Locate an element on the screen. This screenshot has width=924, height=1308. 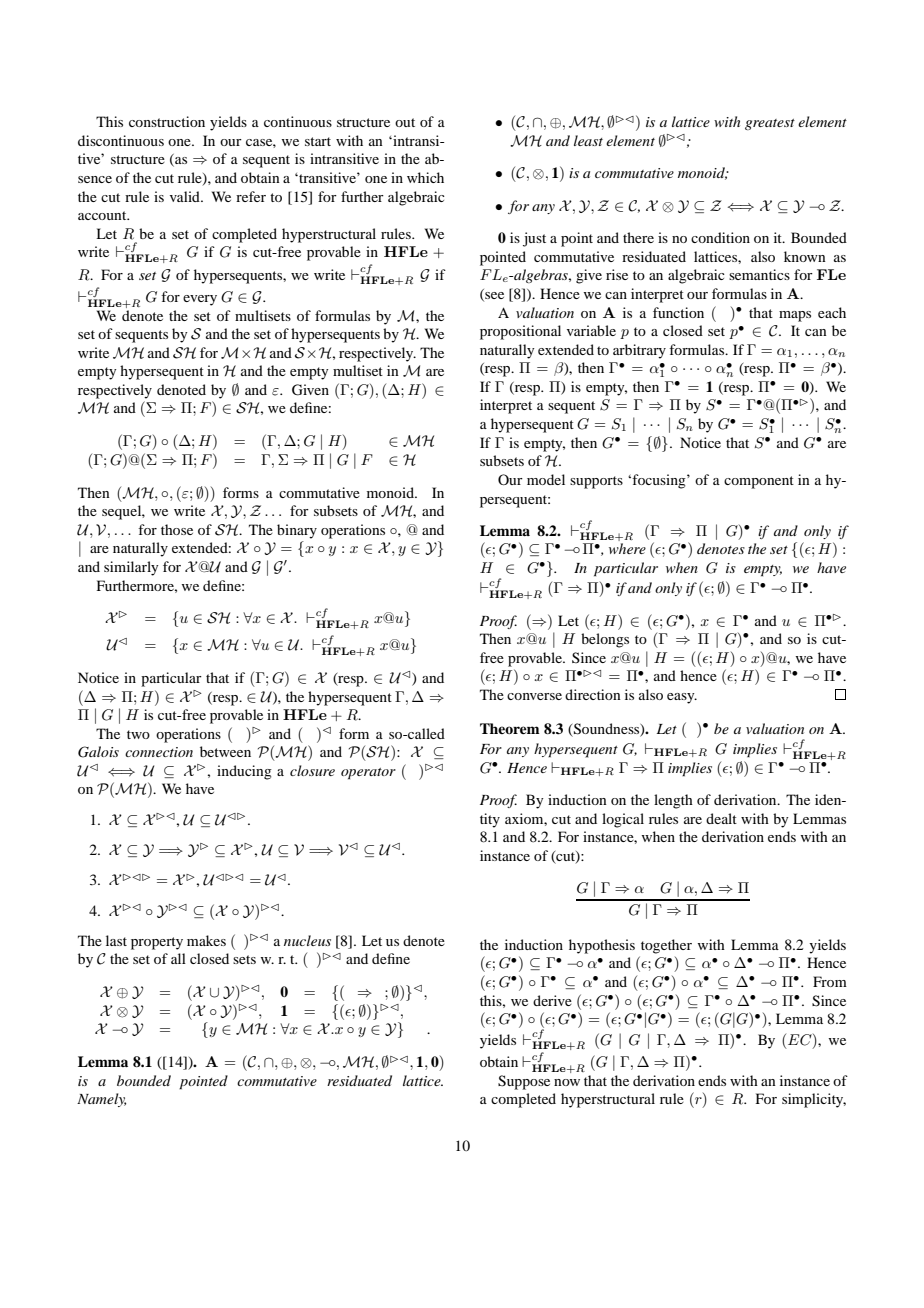
construction is located at coordinates (167, 121).
